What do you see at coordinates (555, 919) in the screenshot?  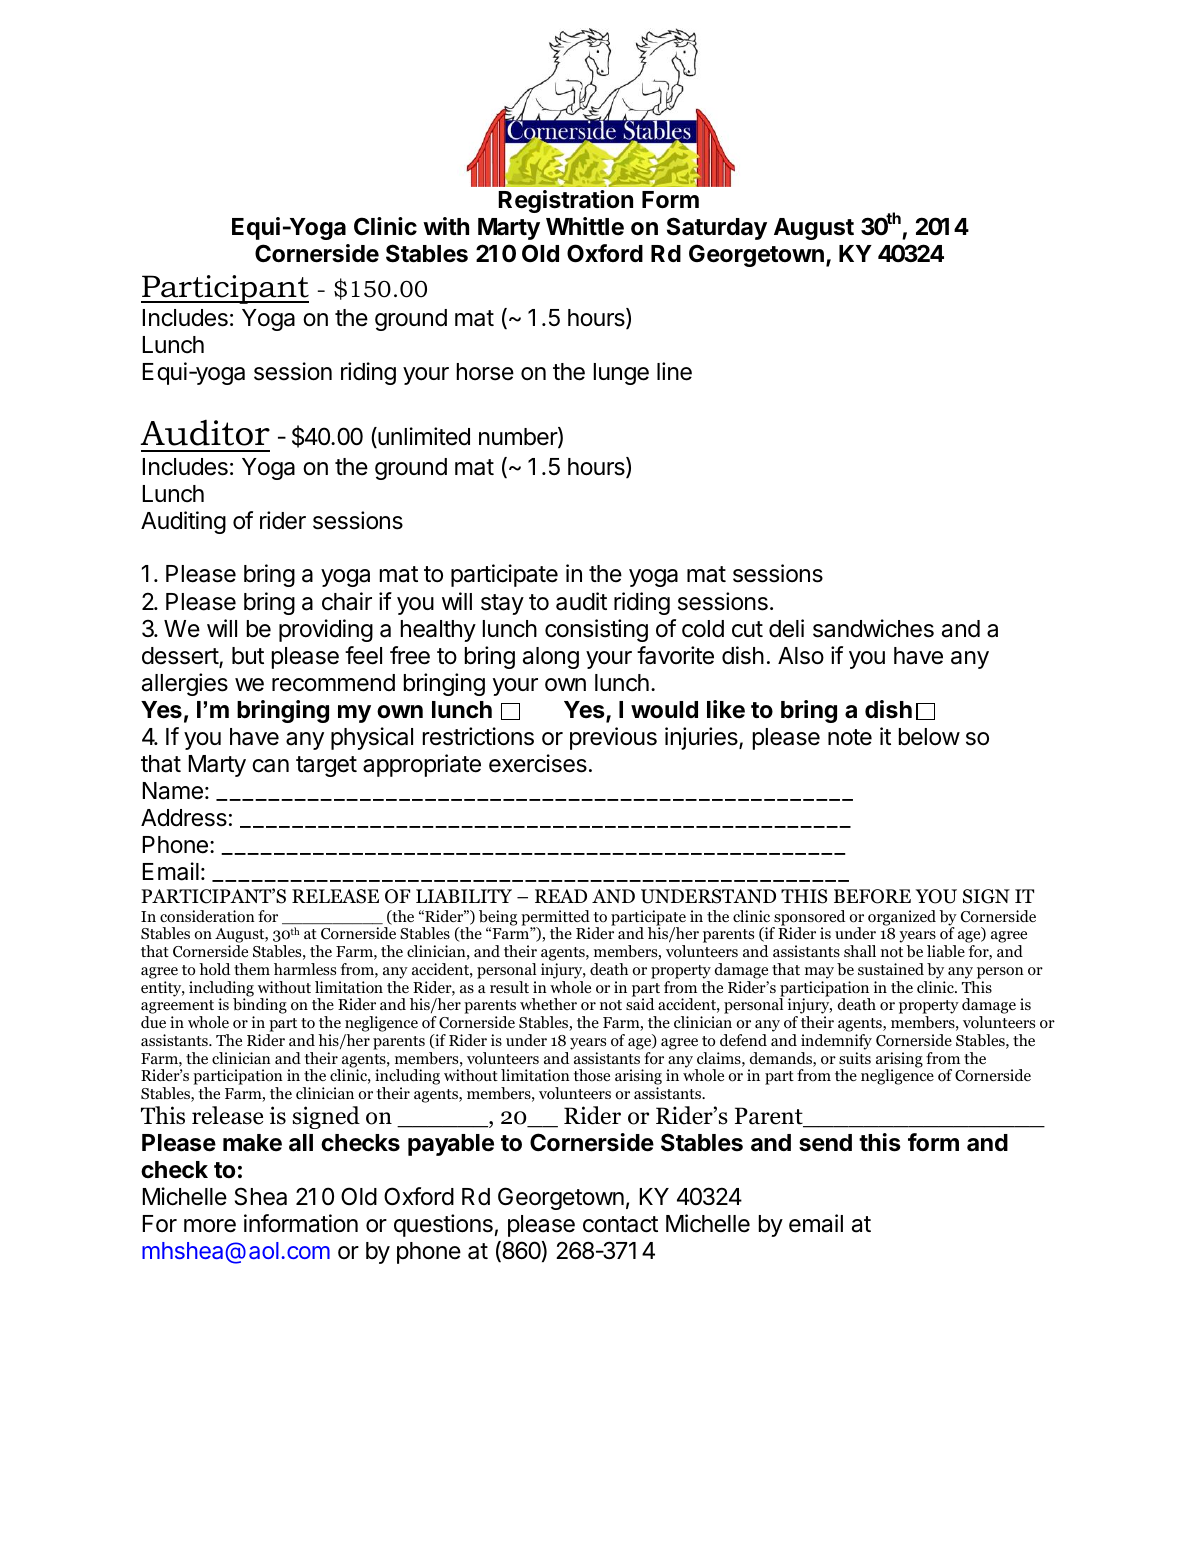 I see `permitted` at bounding box center [555, 919].
